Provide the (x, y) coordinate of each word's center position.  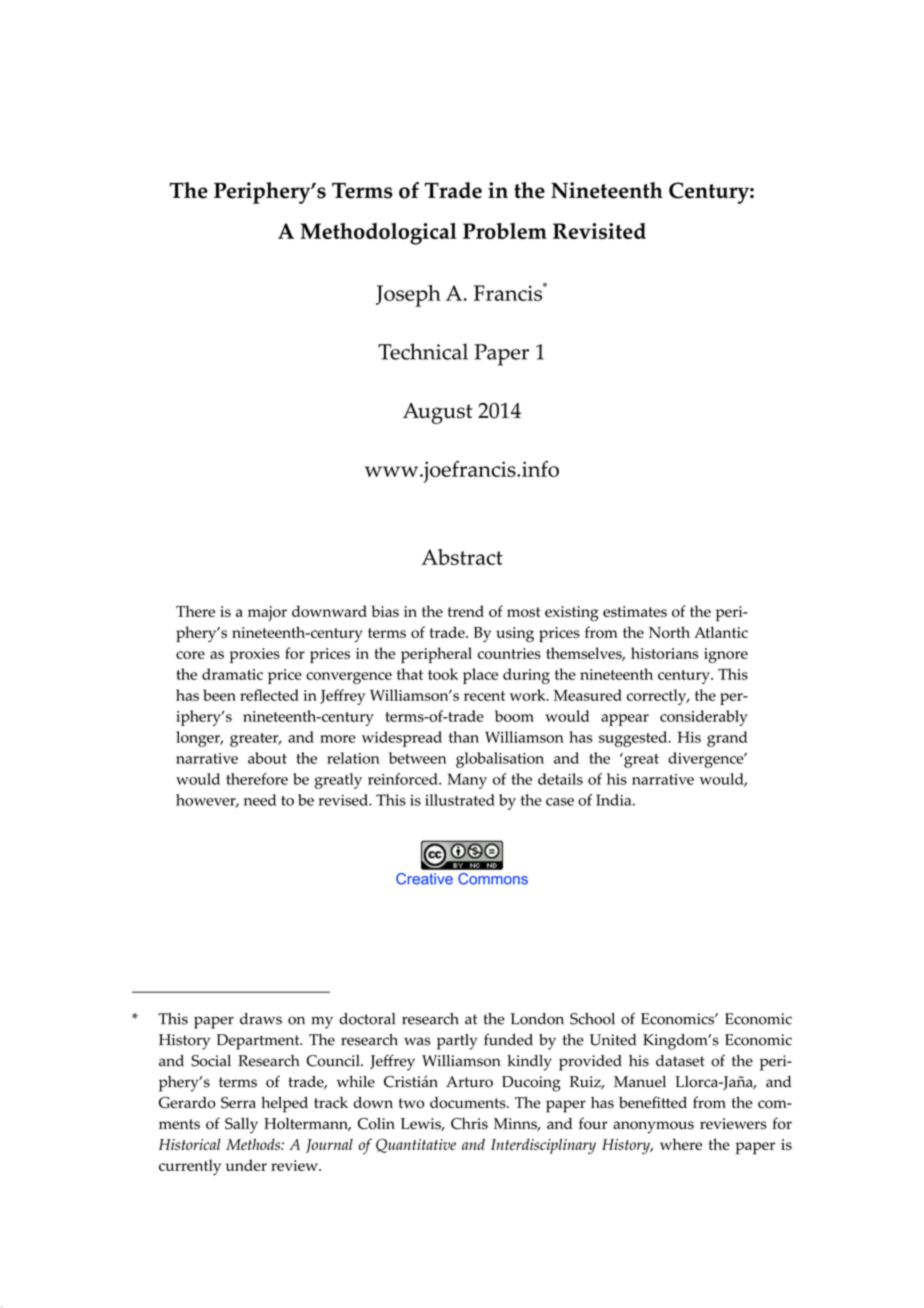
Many (467, 781)
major (267, 613)
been (219, 695)
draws (261, 1019)
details (560, 779)
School (592, 1019)
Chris (469, 1124)
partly (457, 1042)
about (267, 758)
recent (484, 696)
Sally (241, 1125)
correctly (658, 697)
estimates (635, 611)
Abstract (462, 557)
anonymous (653, 1127)
